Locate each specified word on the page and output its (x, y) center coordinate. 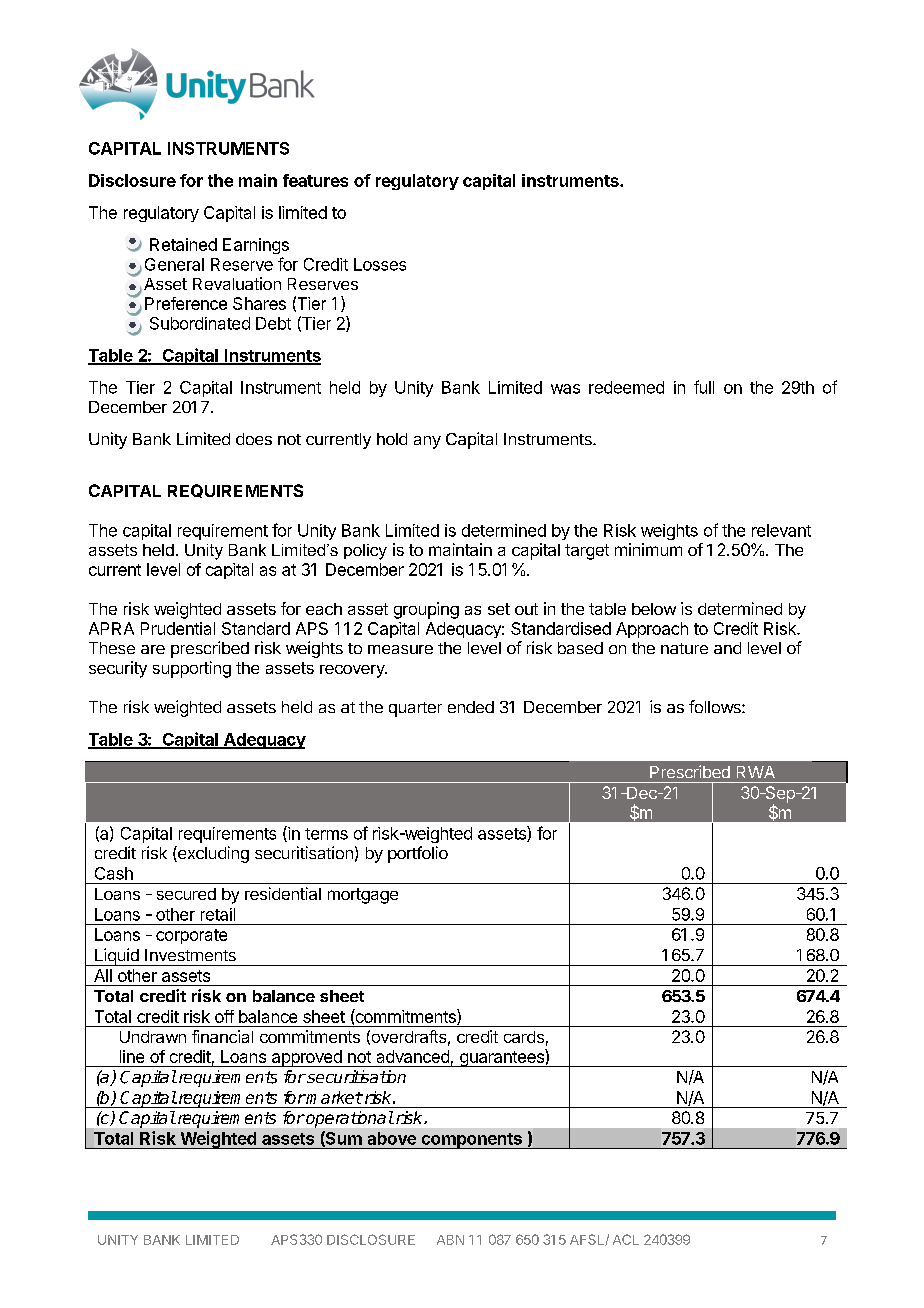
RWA (756, 772)
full (704, 387)
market (334, 1097)
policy (365, 552)
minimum (648, 549)
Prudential (178, 628)
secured (186, 894)
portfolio (418, 854)
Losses (380, 264)
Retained (183, 244)
